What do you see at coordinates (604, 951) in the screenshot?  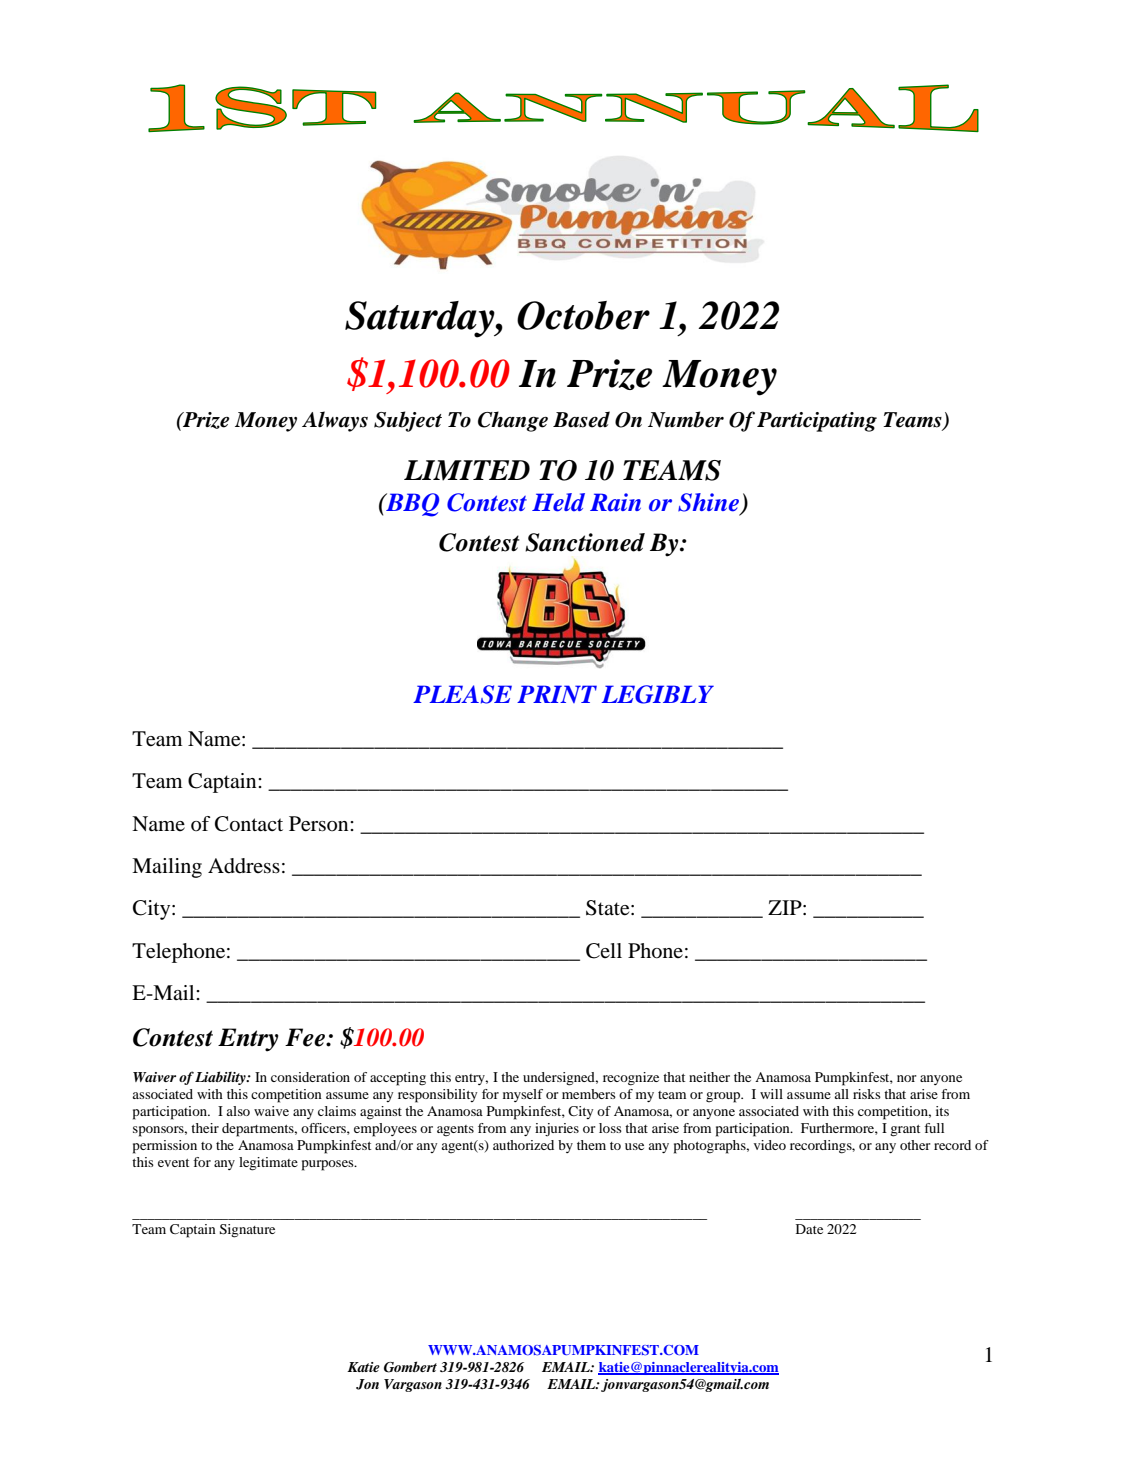 I see `Cell` at bounding box center [604, 951].
